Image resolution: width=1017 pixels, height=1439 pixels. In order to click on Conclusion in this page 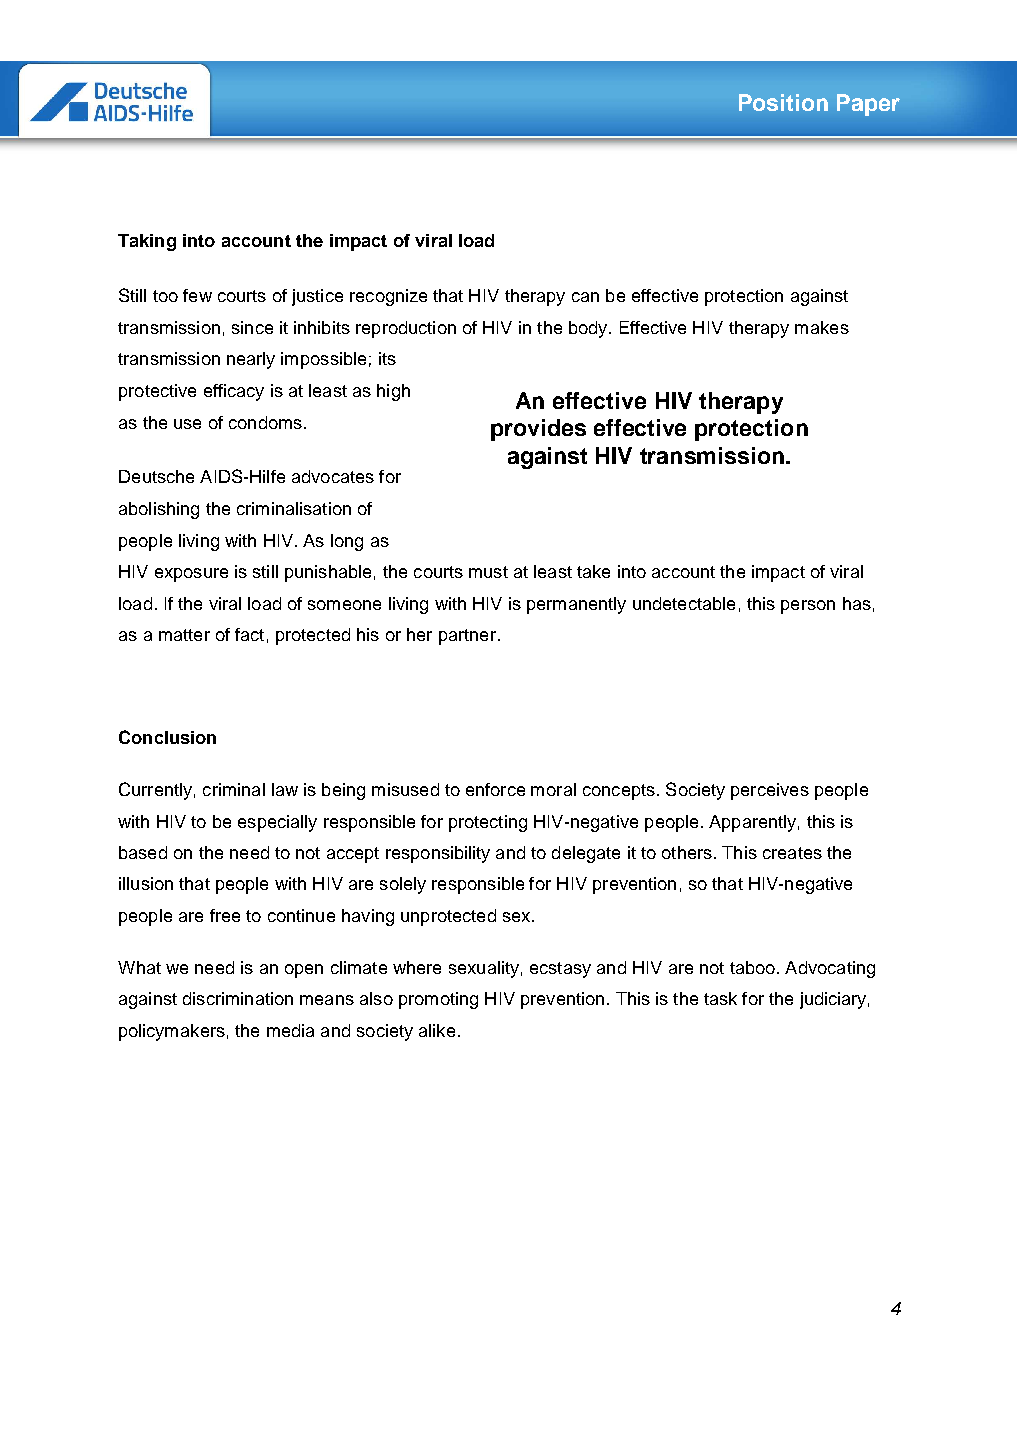, I will do `click(167, 737)`.
